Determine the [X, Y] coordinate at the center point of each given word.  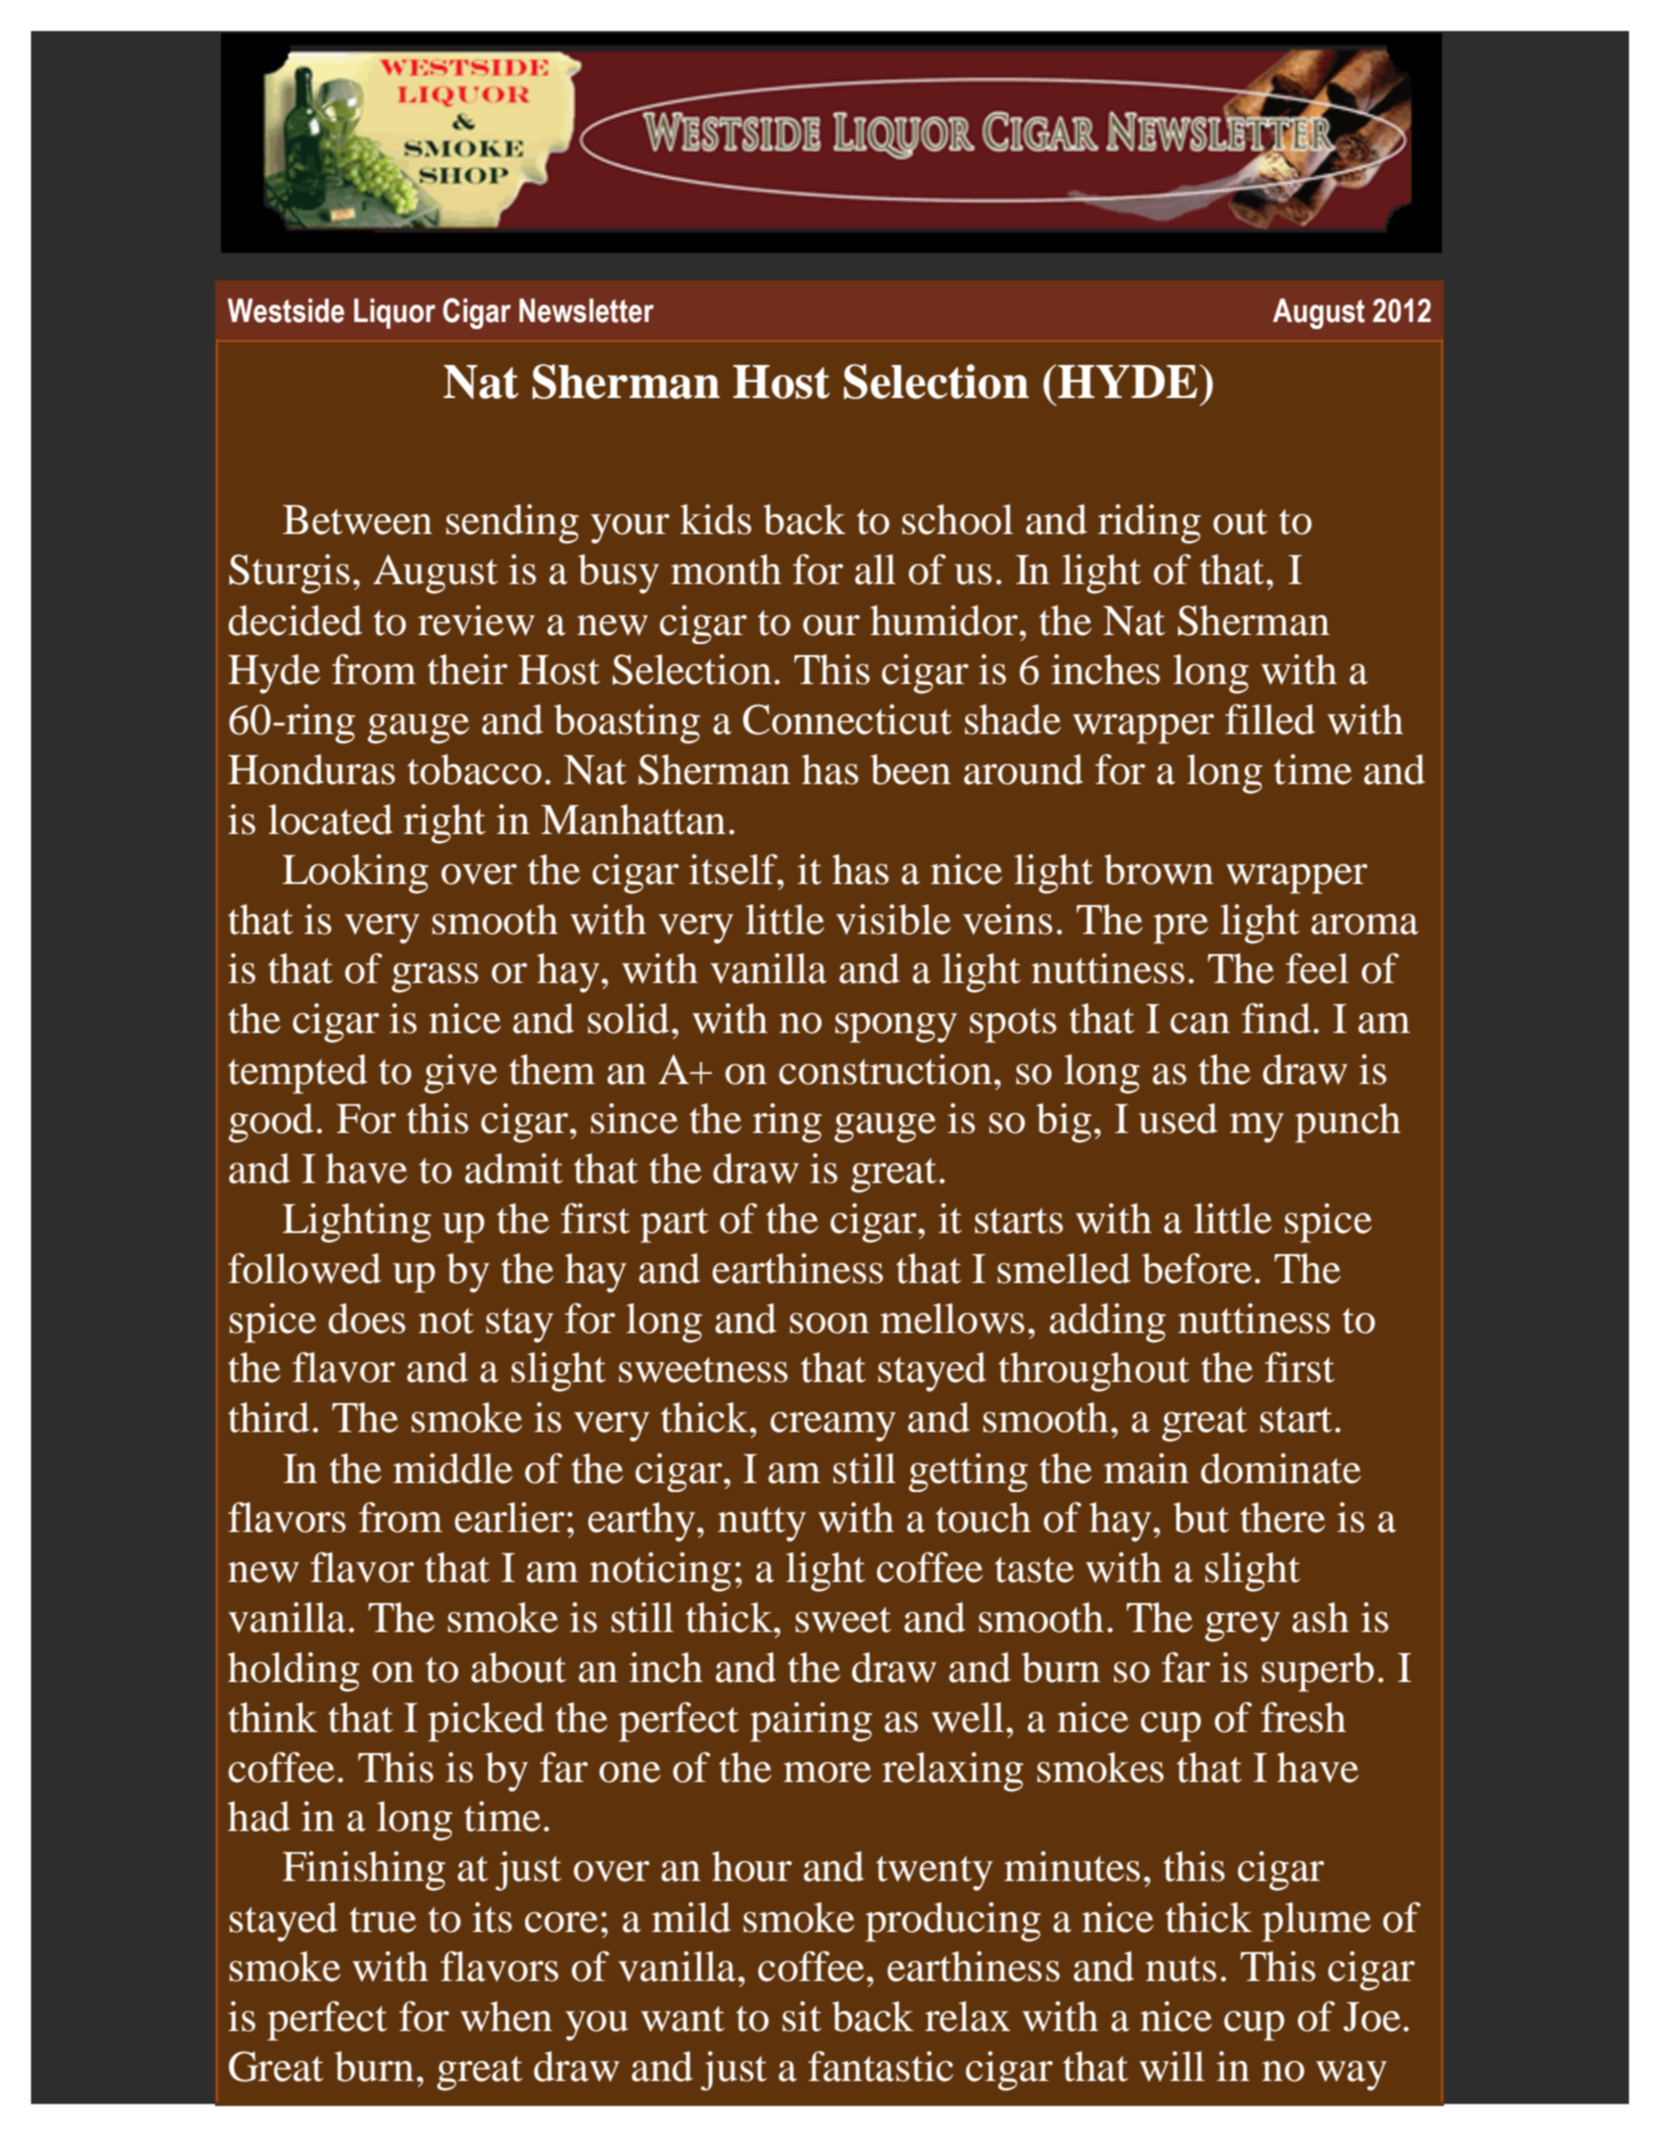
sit [802, 2016]
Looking [356, 874]
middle [453, 1468]
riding [1149, 524]
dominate [1281, 1468]
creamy [833, 1427]
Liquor [394, 313]
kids [716, 519]
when [506, 2016]
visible [893, 919]
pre [1180, 929]
